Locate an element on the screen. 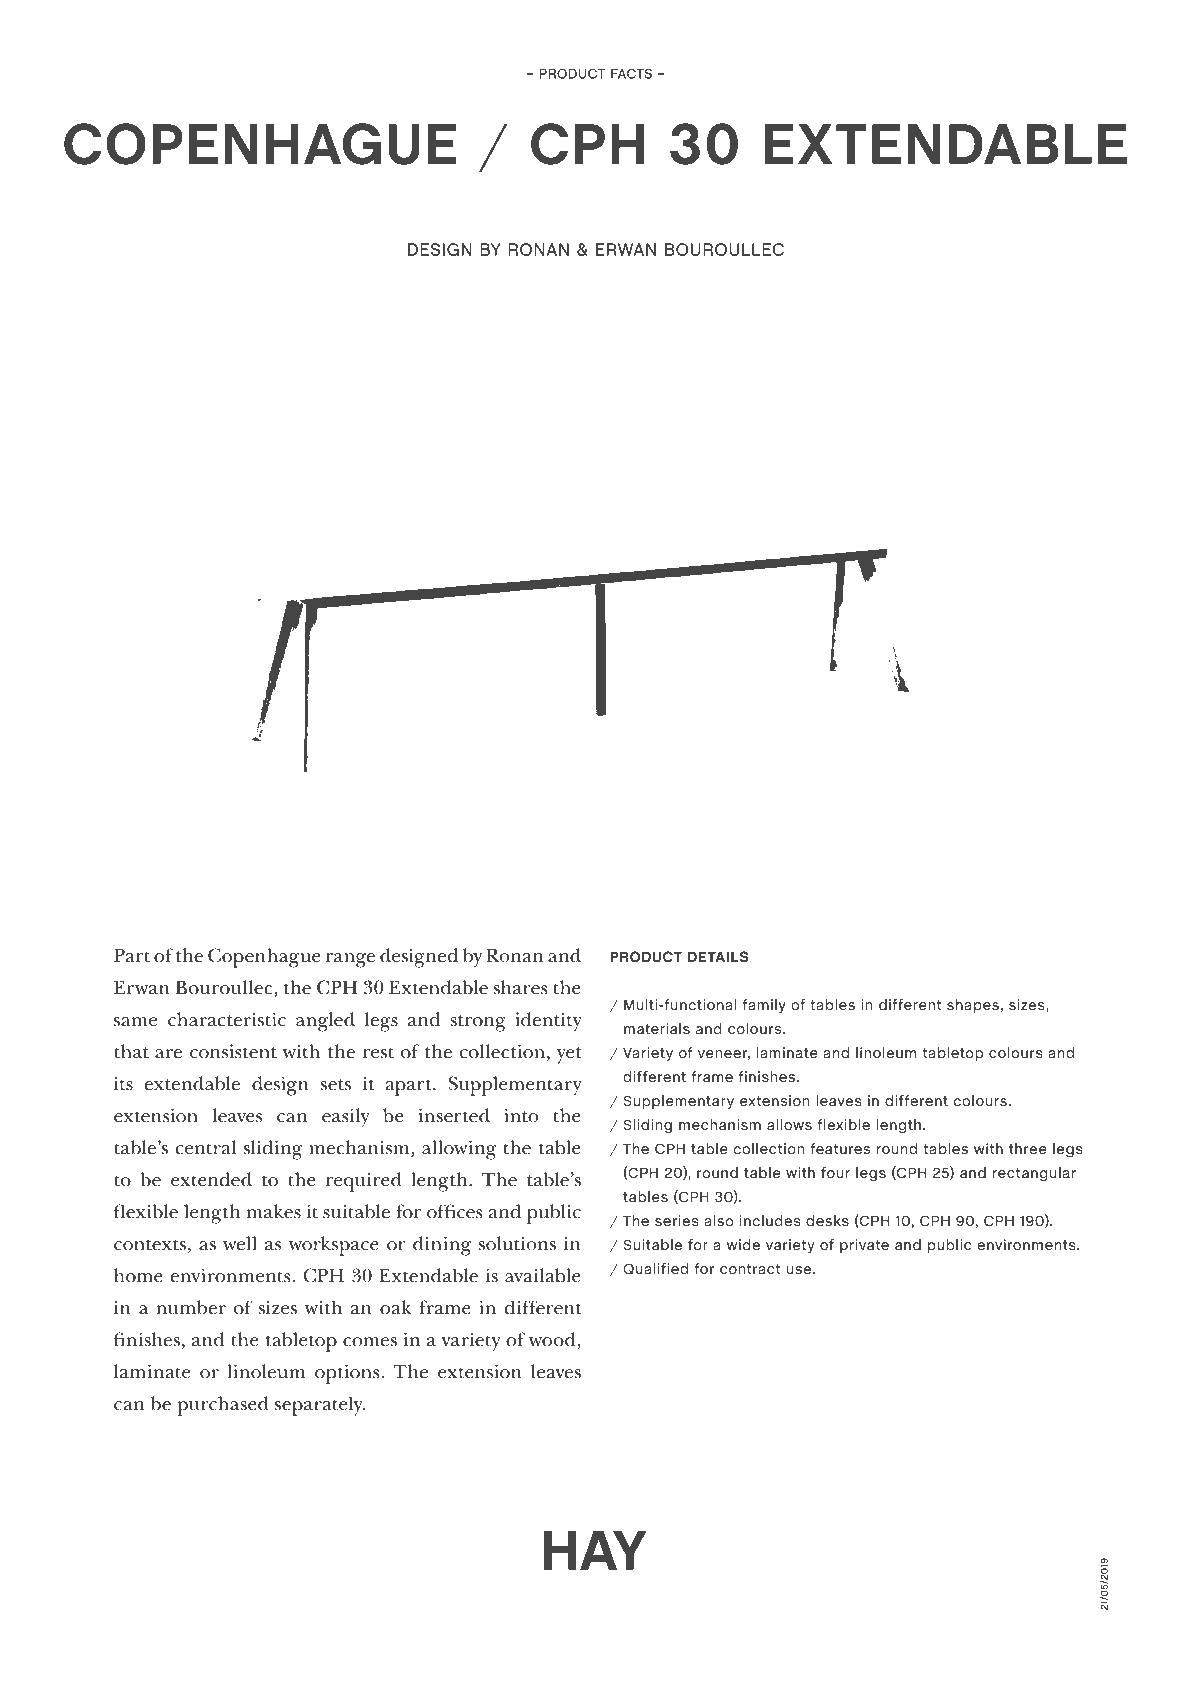 The height and width of the screenshot is (1684, 1191). identity is located at coordinates (548, 1022).
